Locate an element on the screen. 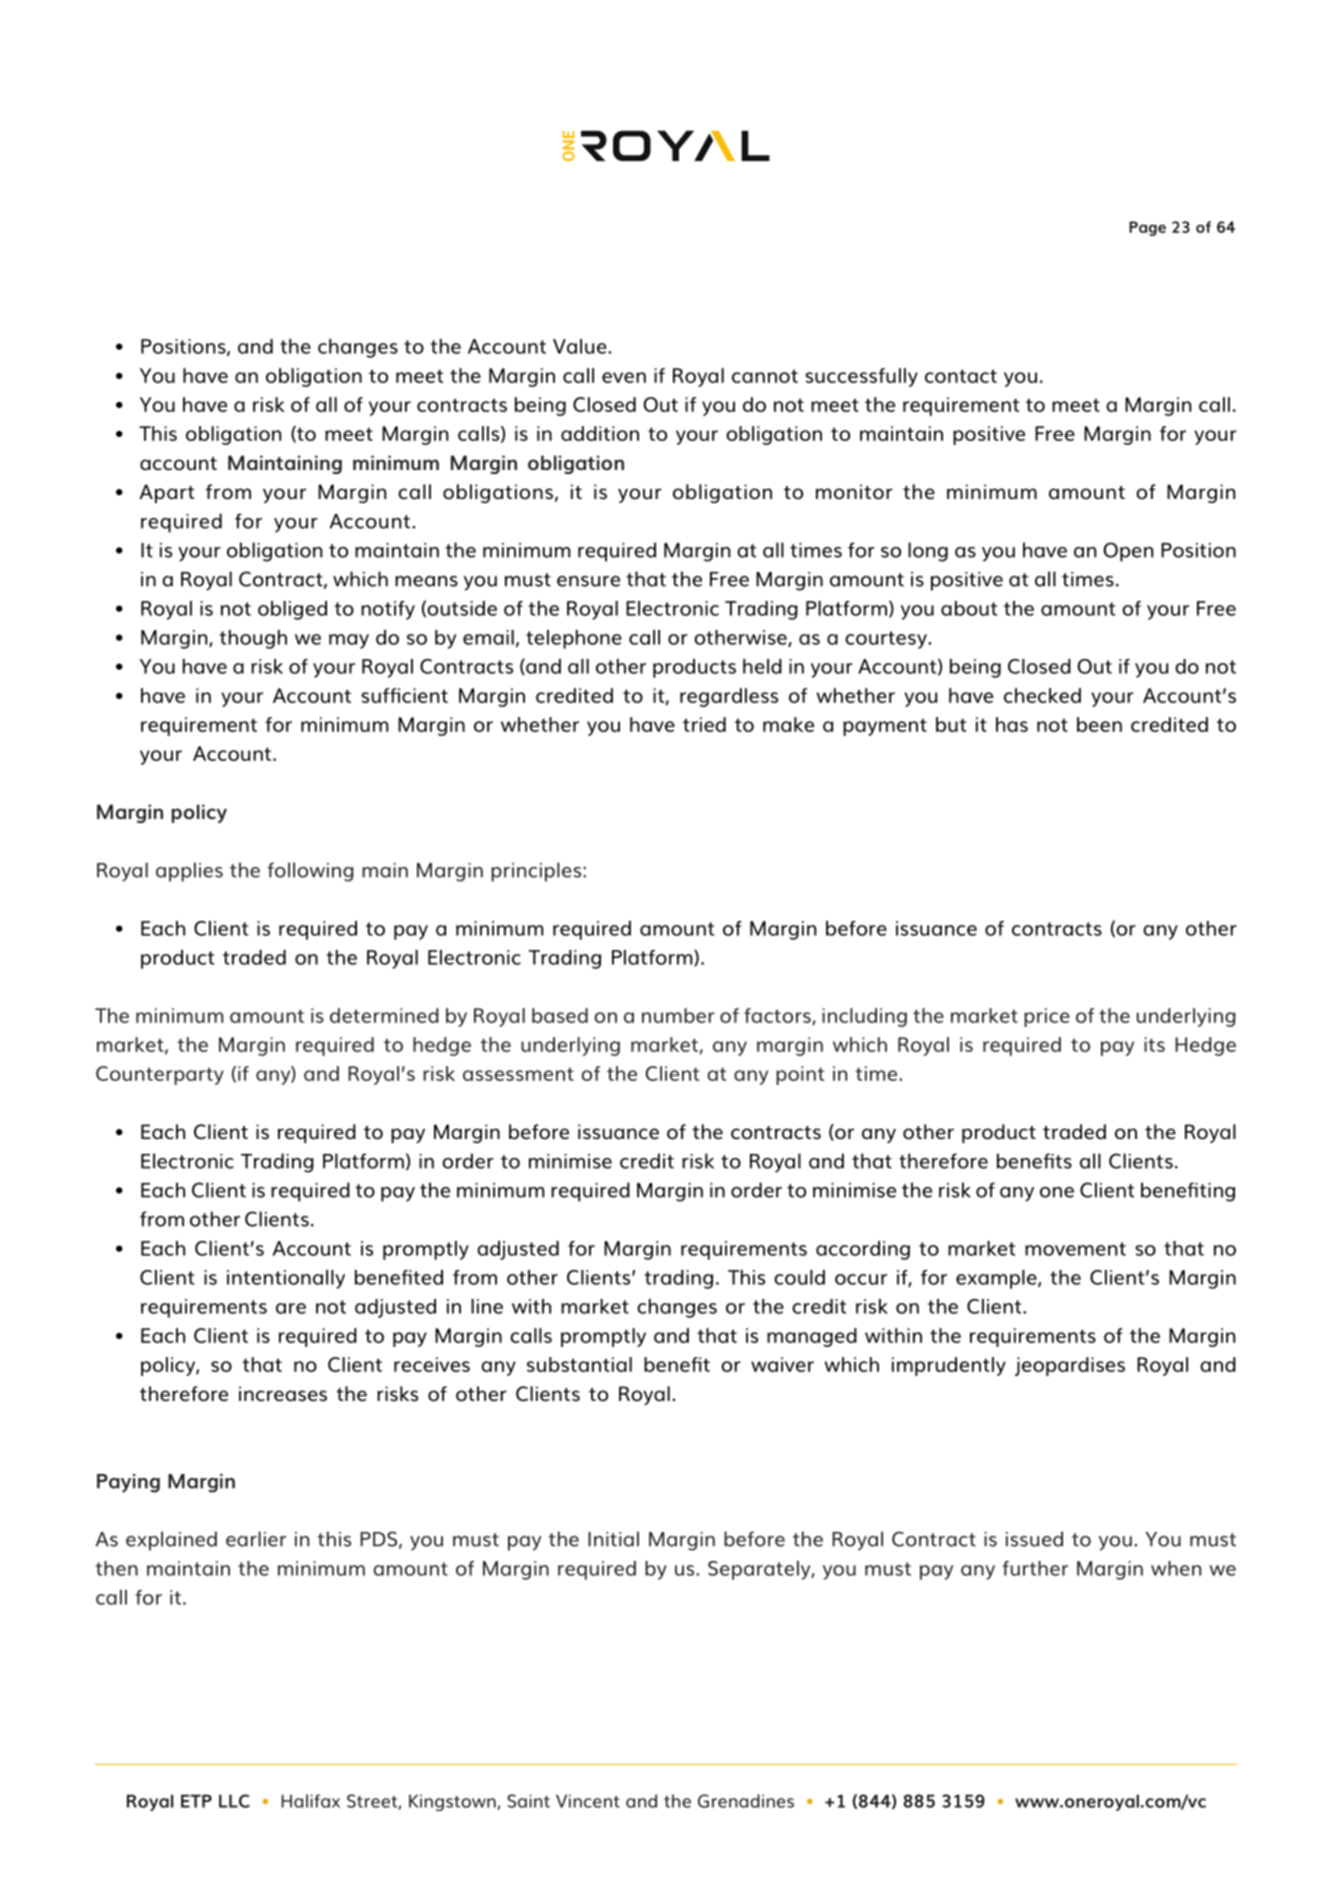 The image size is (1332, 1884). intentionally is located at coordinates (286, 1279).
